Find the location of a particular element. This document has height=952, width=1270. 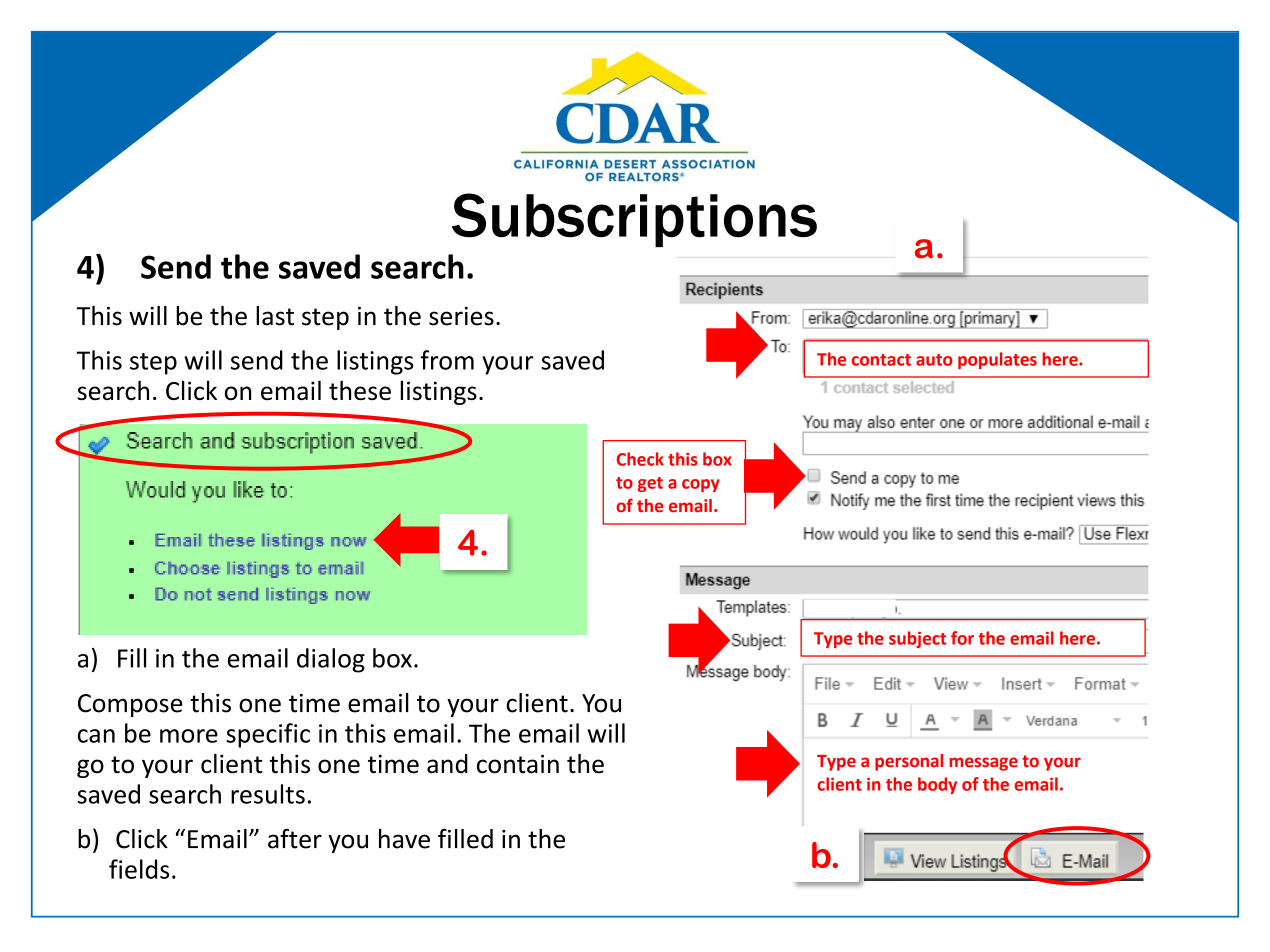

last is located at coordinates (275, 316).
